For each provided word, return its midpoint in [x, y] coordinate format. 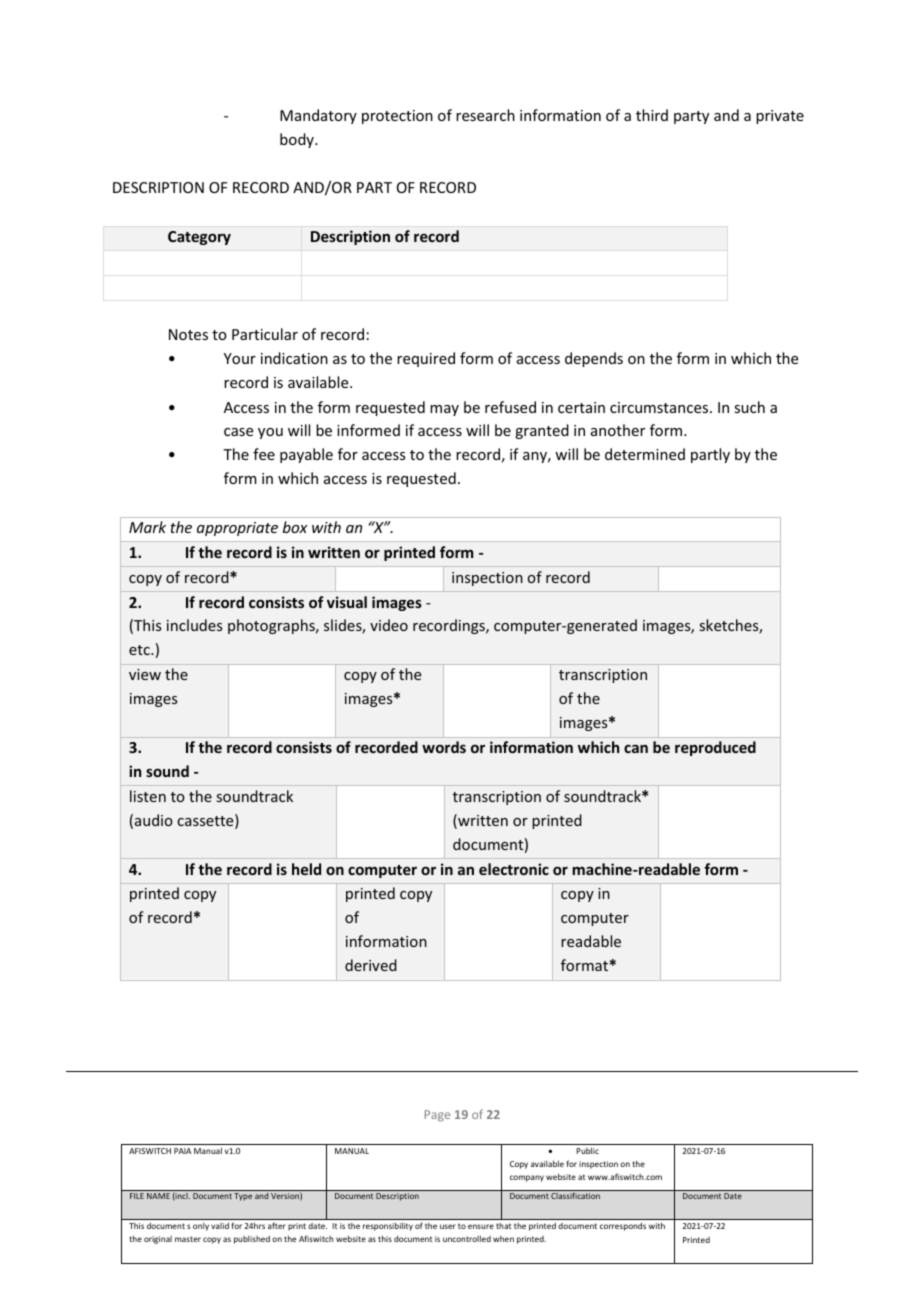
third [652, 115]
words [444, 747]
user [448, 1226]
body [298, 140]
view [145, 674]
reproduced [715, 748]
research [485, 115]
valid [220, 1225]
